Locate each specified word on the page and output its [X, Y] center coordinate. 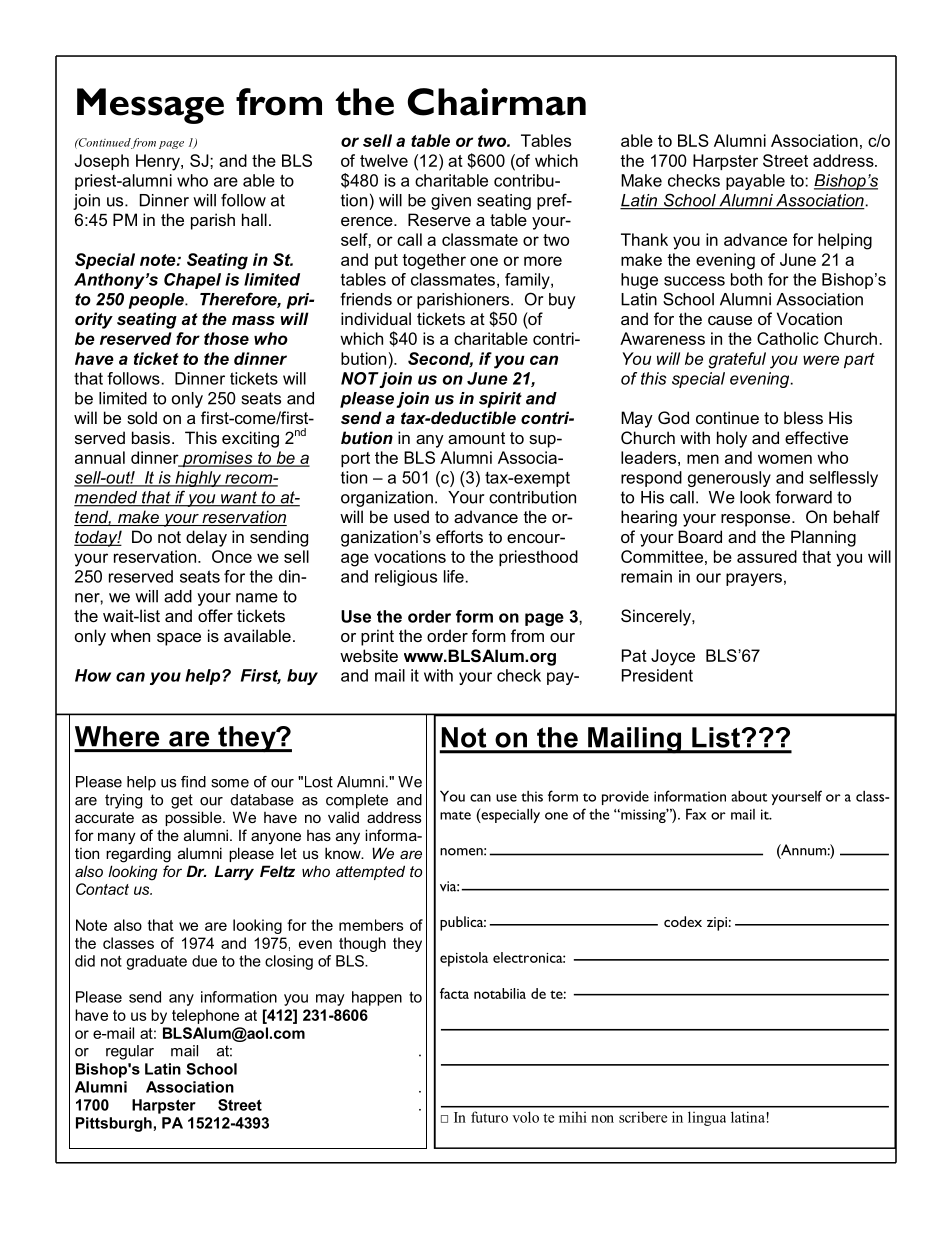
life [454, 576]
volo [525, 1117]
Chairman [497, 102]
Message [150, 106]
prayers [754, 579]
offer [215, 615]
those [226, 338]
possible [194, 818]
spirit [500, 400]
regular [130, 1052]
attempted [370, 872]
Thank [644, 239]
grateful [737, 360]
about [749, 796]
